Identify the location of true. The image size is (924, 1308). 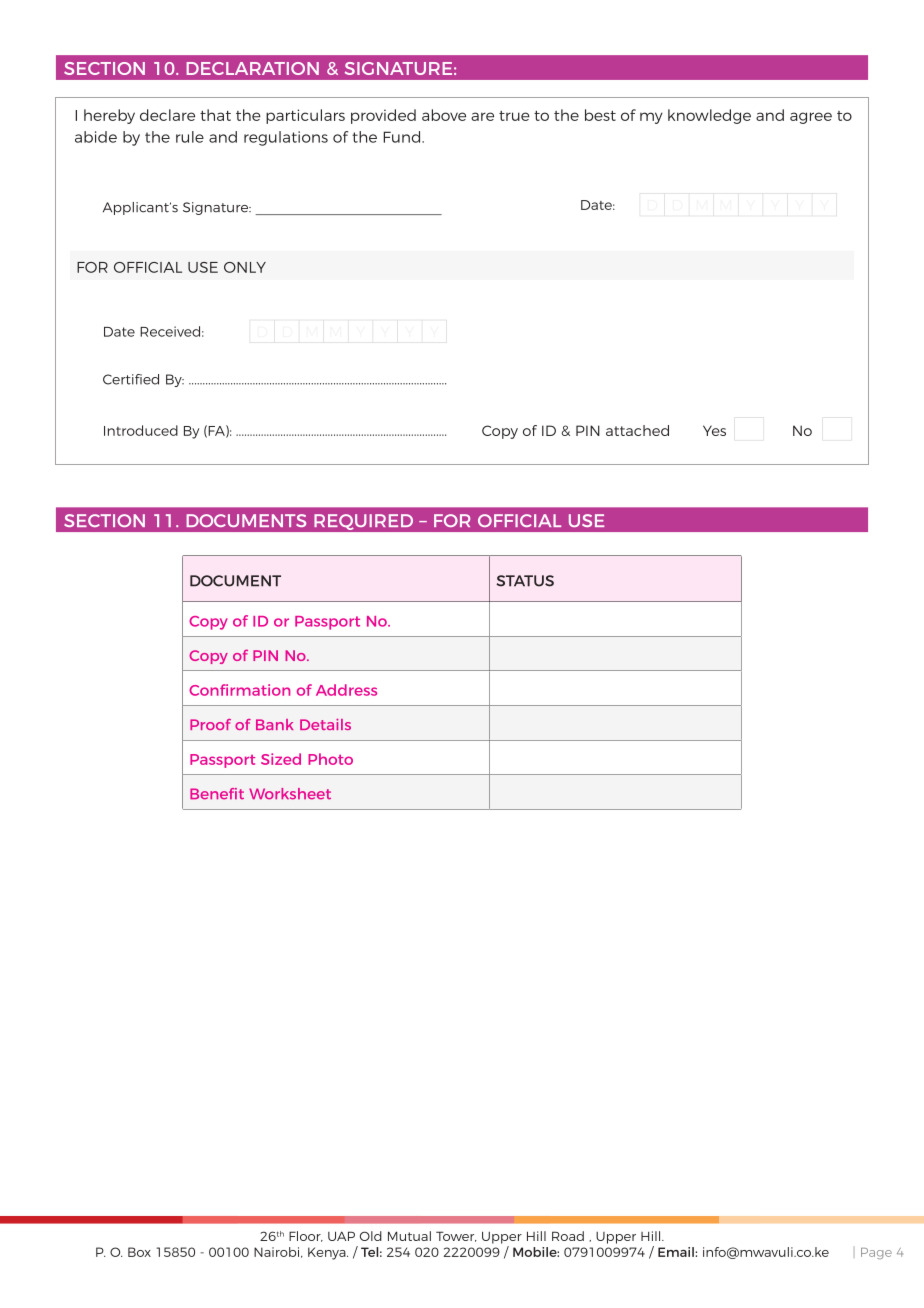
(514, 116).
